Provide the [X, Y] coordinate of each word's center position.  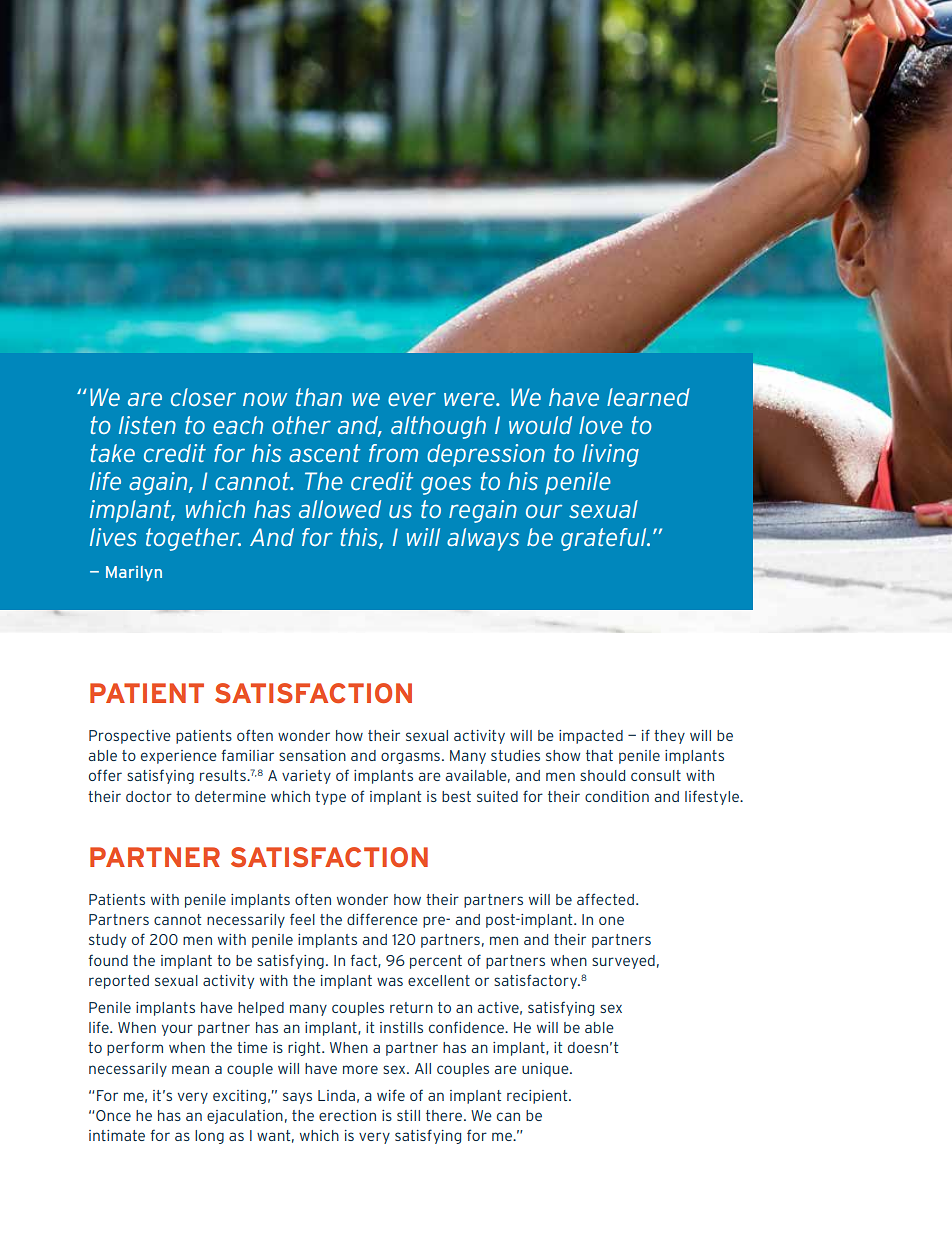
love [601, 425]
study [107, 941]
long [209, 1137]
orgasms [410, 758]
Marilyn [134, 573]
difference [382, 919]
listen [147, 425]
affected [605, 899]
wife [391, 1095]
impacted [591, 737]
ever [412, 399]
